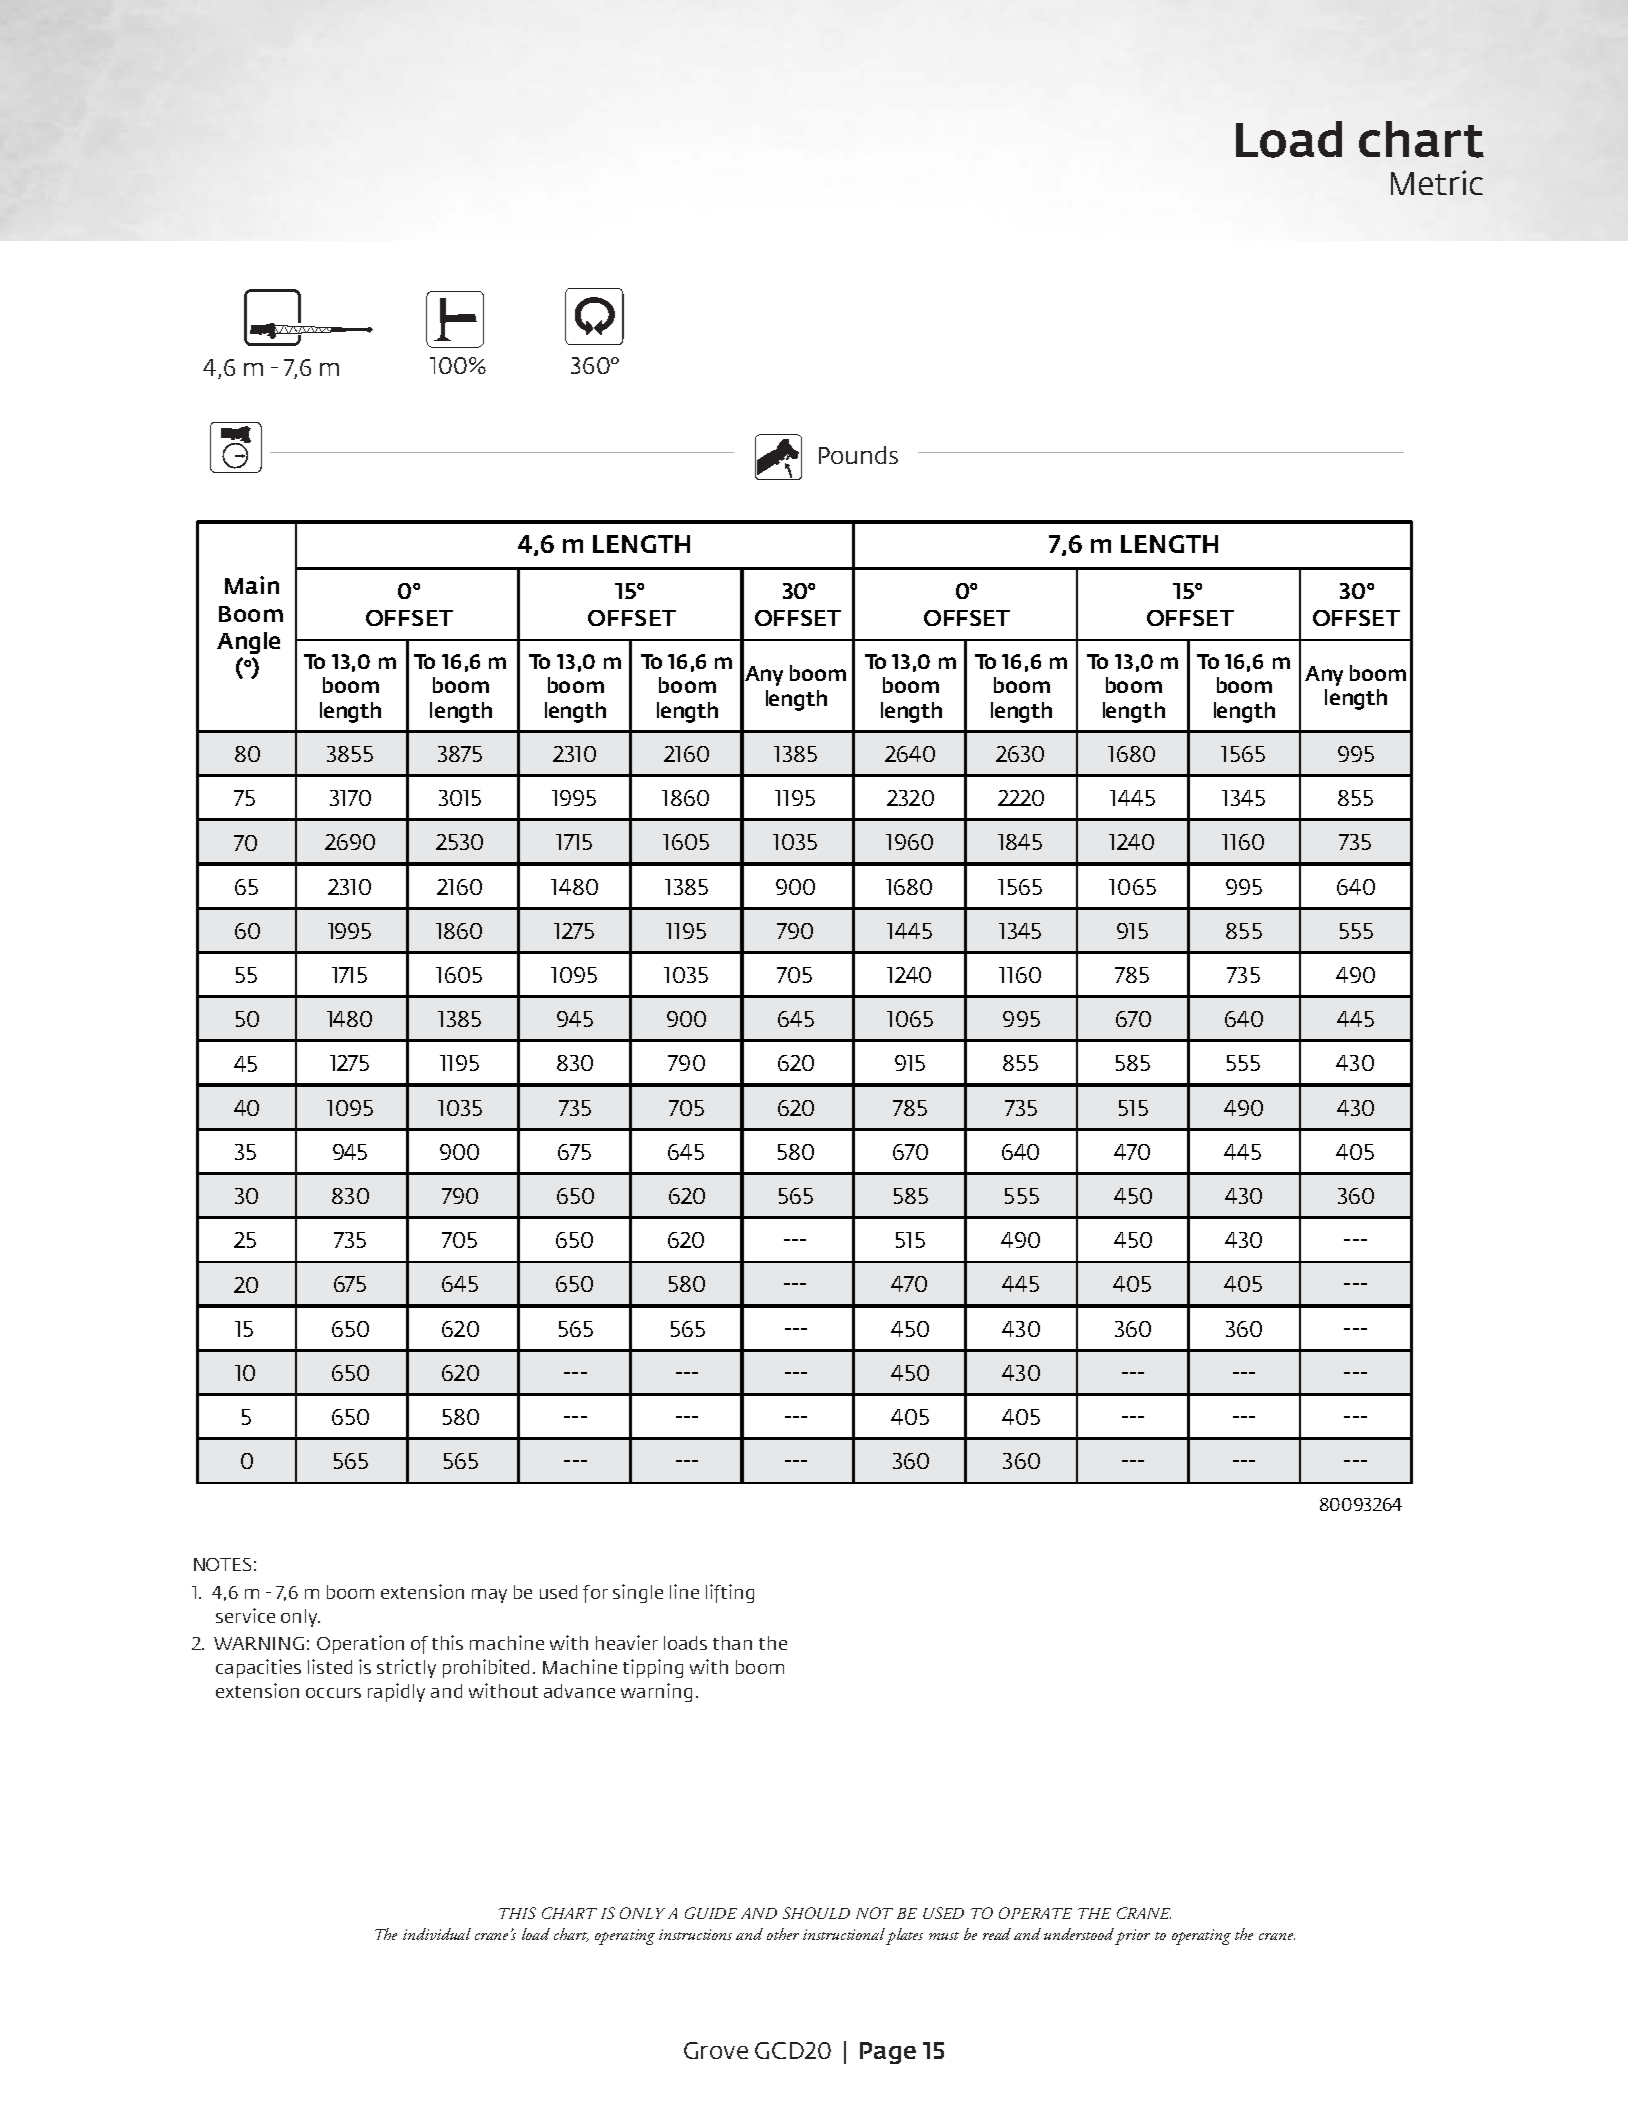 This screenshot has width=1628, height=2107. I want to click on Metric, so click(1437, 182).
